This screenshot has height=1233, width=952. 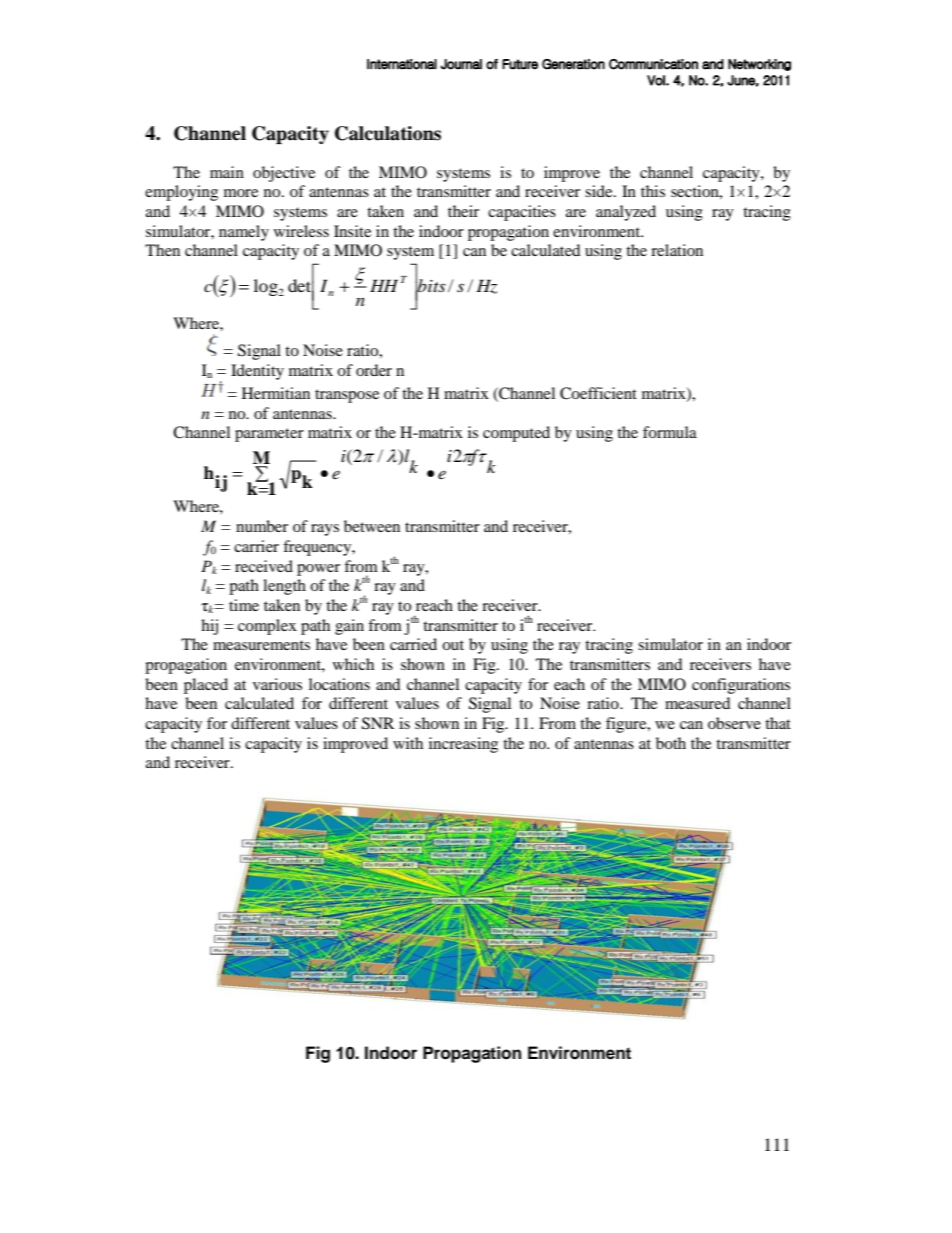 What do you see at coordinates (670, 432) in the screenshot?
I see `formula` at bounding box center [670, 432].
